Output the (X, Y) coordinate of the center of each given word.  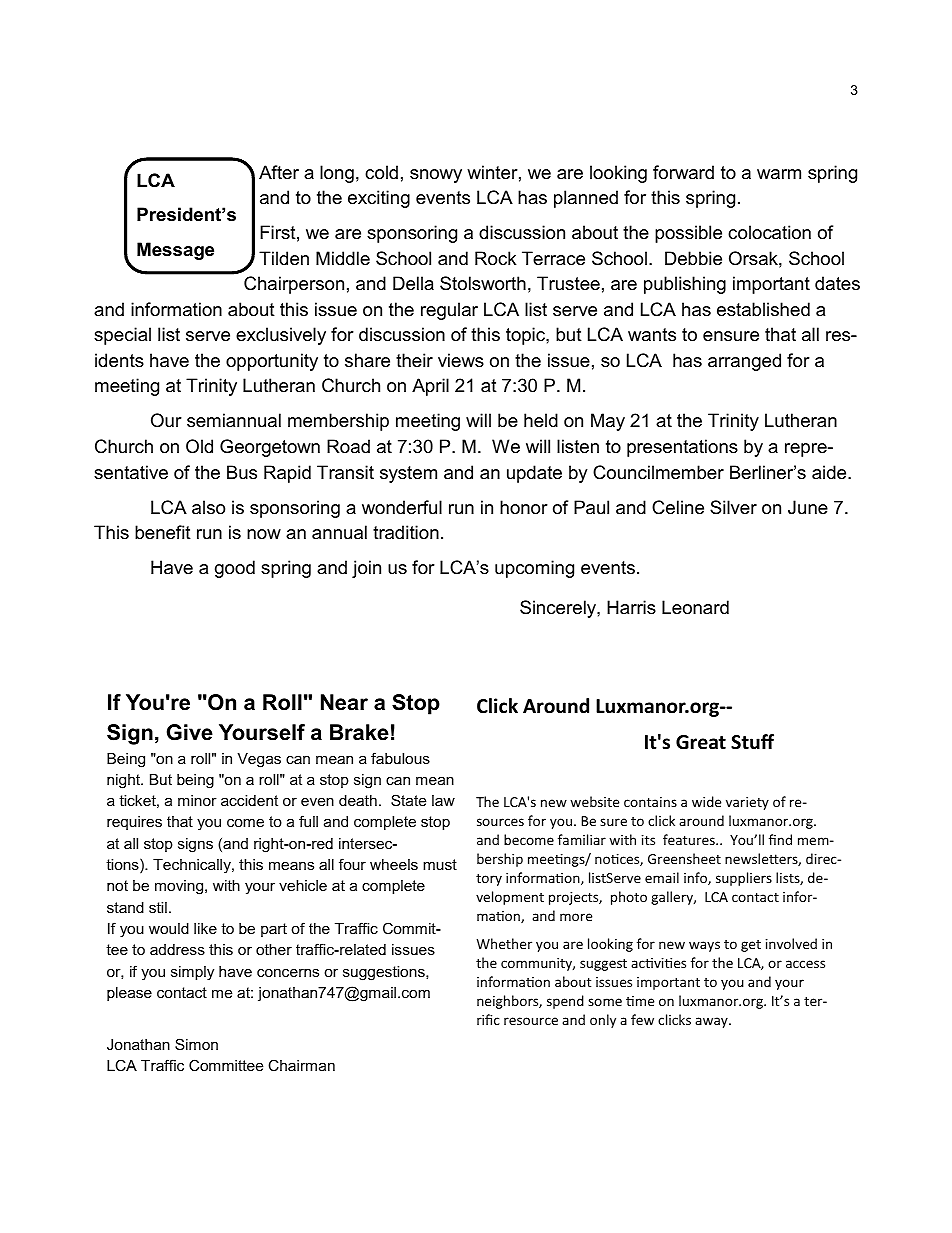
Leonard (695, 607)
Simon (196, 1044)
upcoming (534, 569)
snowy (436, 176)
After (279, 172)
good (235, 569)
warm (779, 174)
